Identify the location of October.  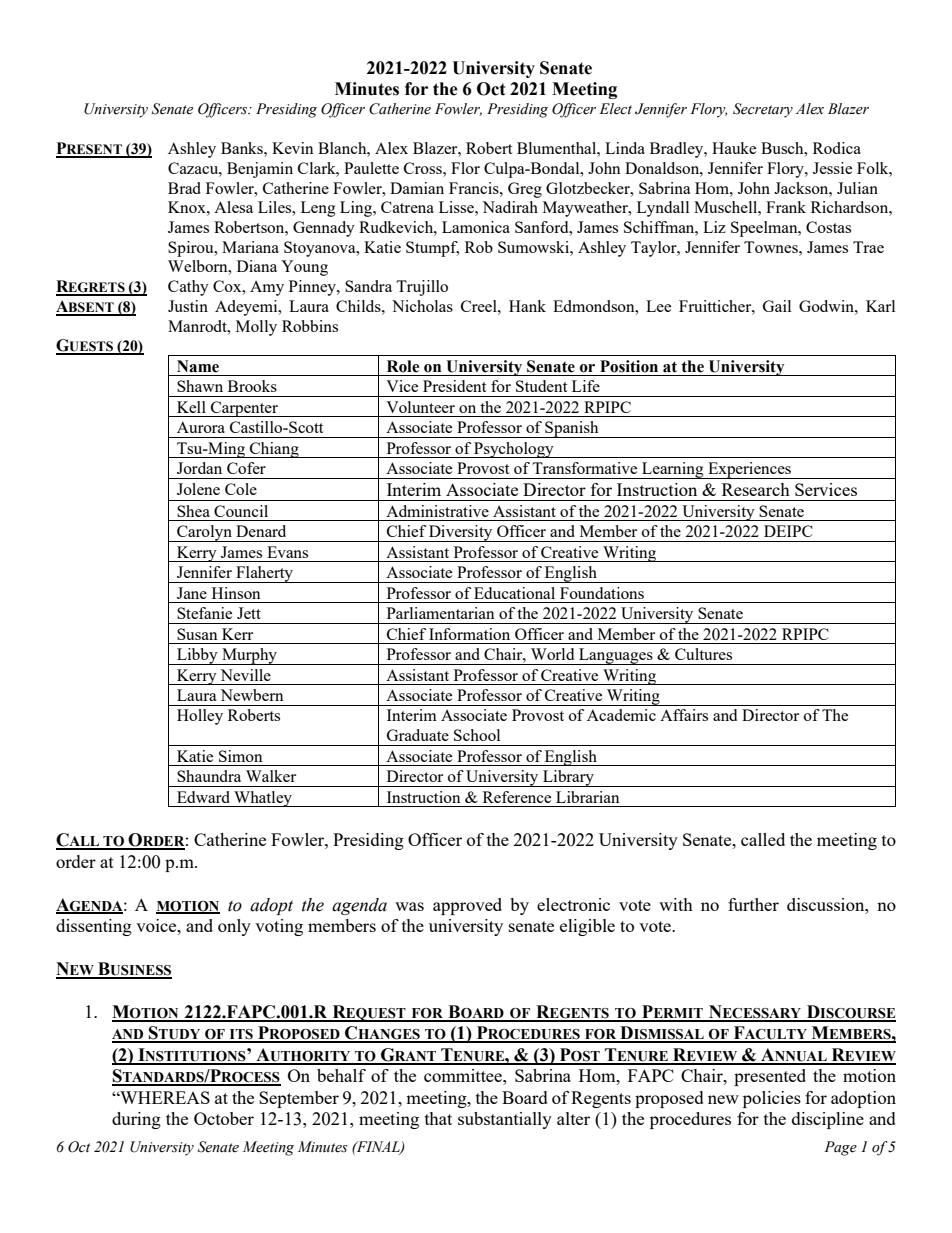
(224, 1118).
